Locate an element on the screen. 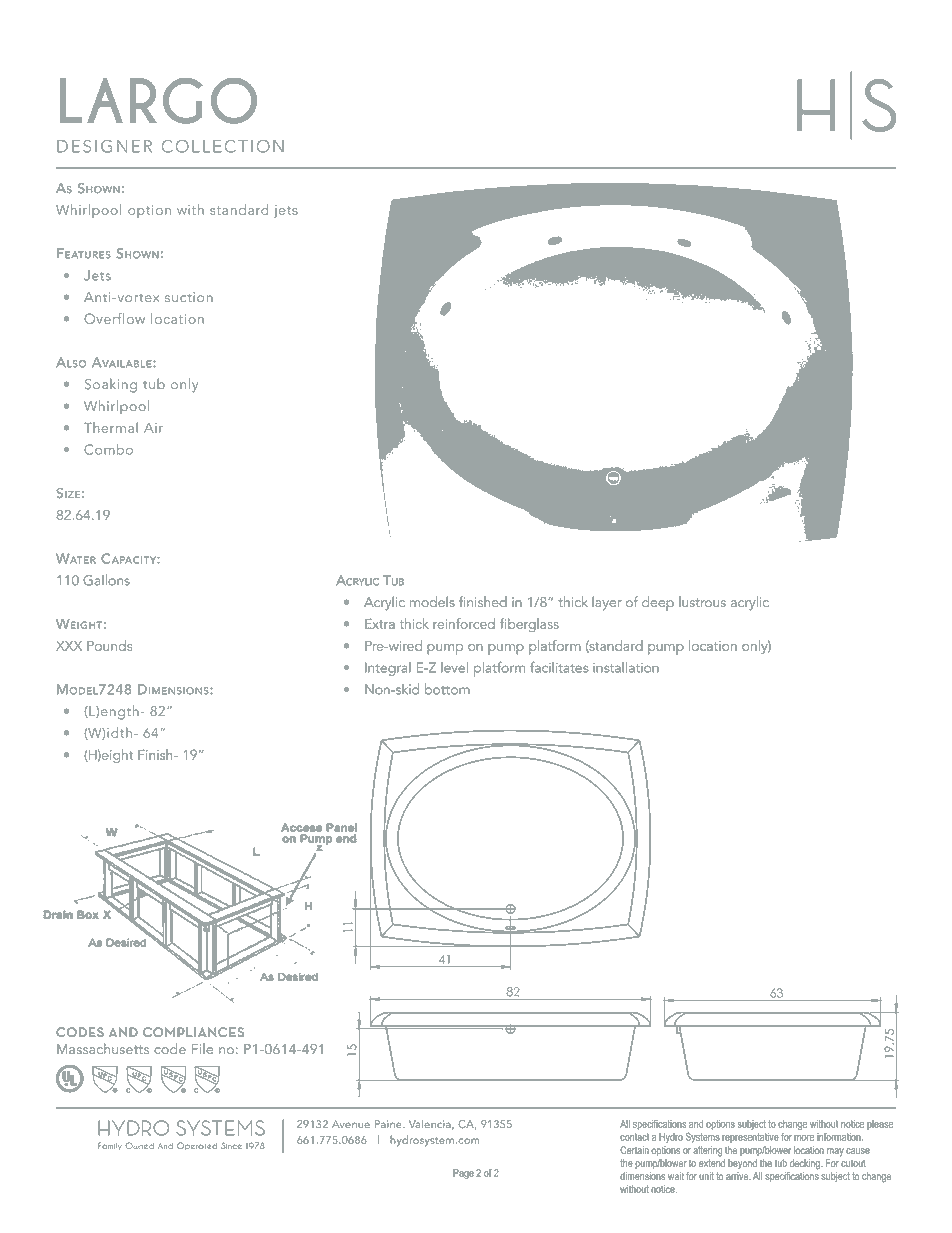  reinforced is located at coordinates (464, 623).
